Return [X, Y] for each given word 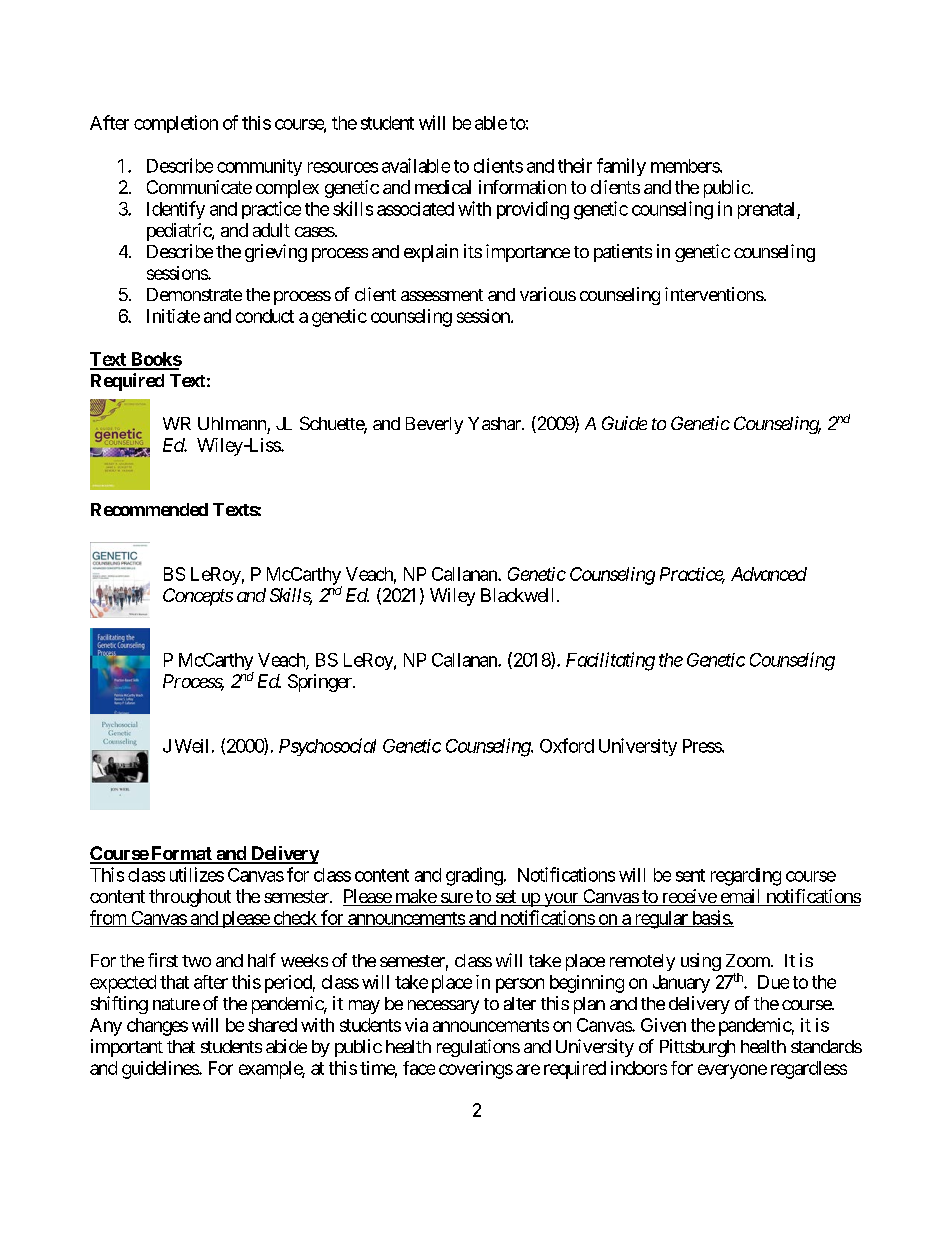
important [127, 1048]
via [416, 1025]
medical [443, 187]
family [621, 167]
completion [176, 124]
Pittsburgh [697, 1048]
